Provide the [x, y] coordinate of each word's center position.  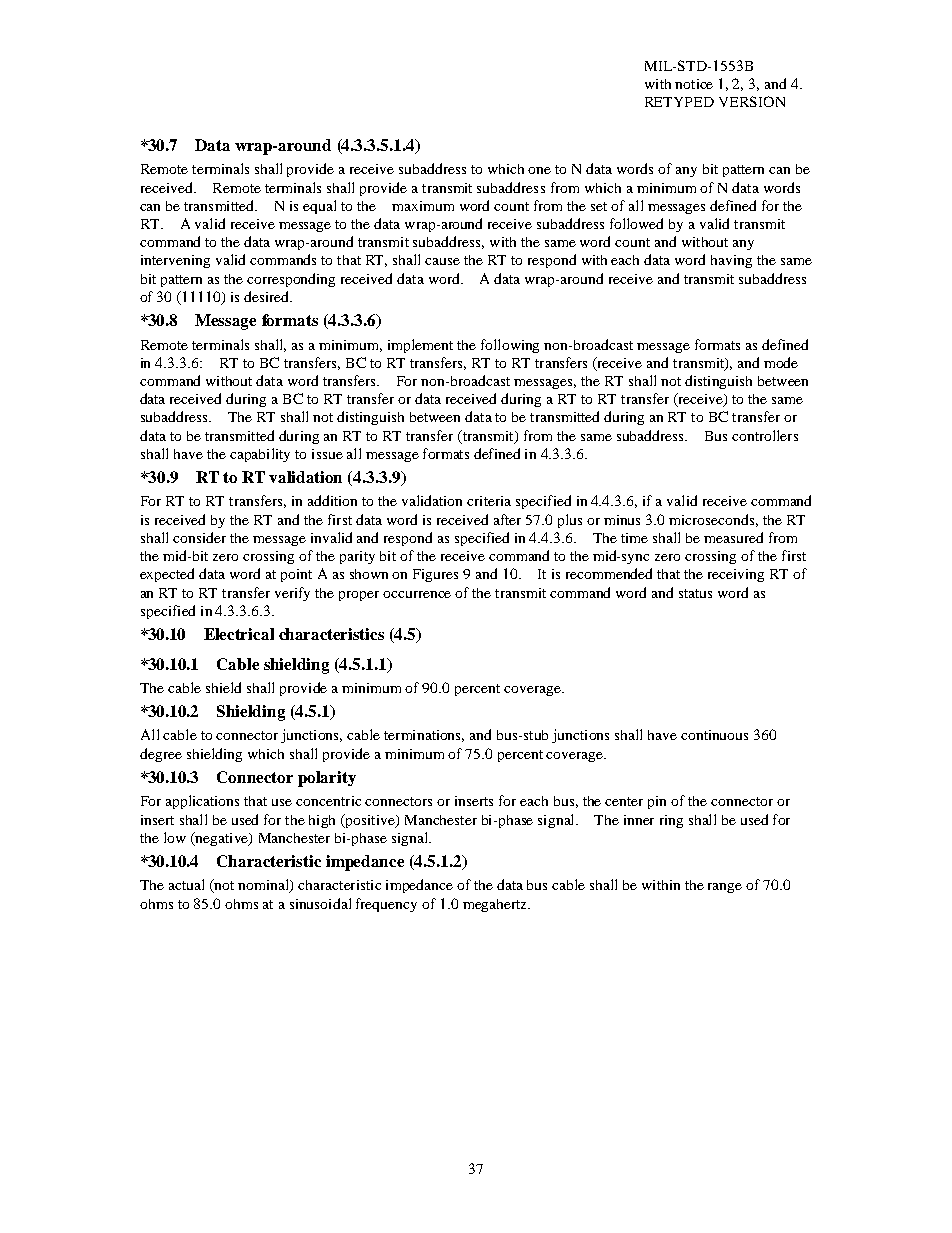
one [539, 170]
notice [694, 84]
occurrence [417, 594]
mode [781, 362]
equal [319, 207]
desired [268, 296]
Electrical [239, 634]
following [510, 346]
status [695, 593]
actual [186, 884]
